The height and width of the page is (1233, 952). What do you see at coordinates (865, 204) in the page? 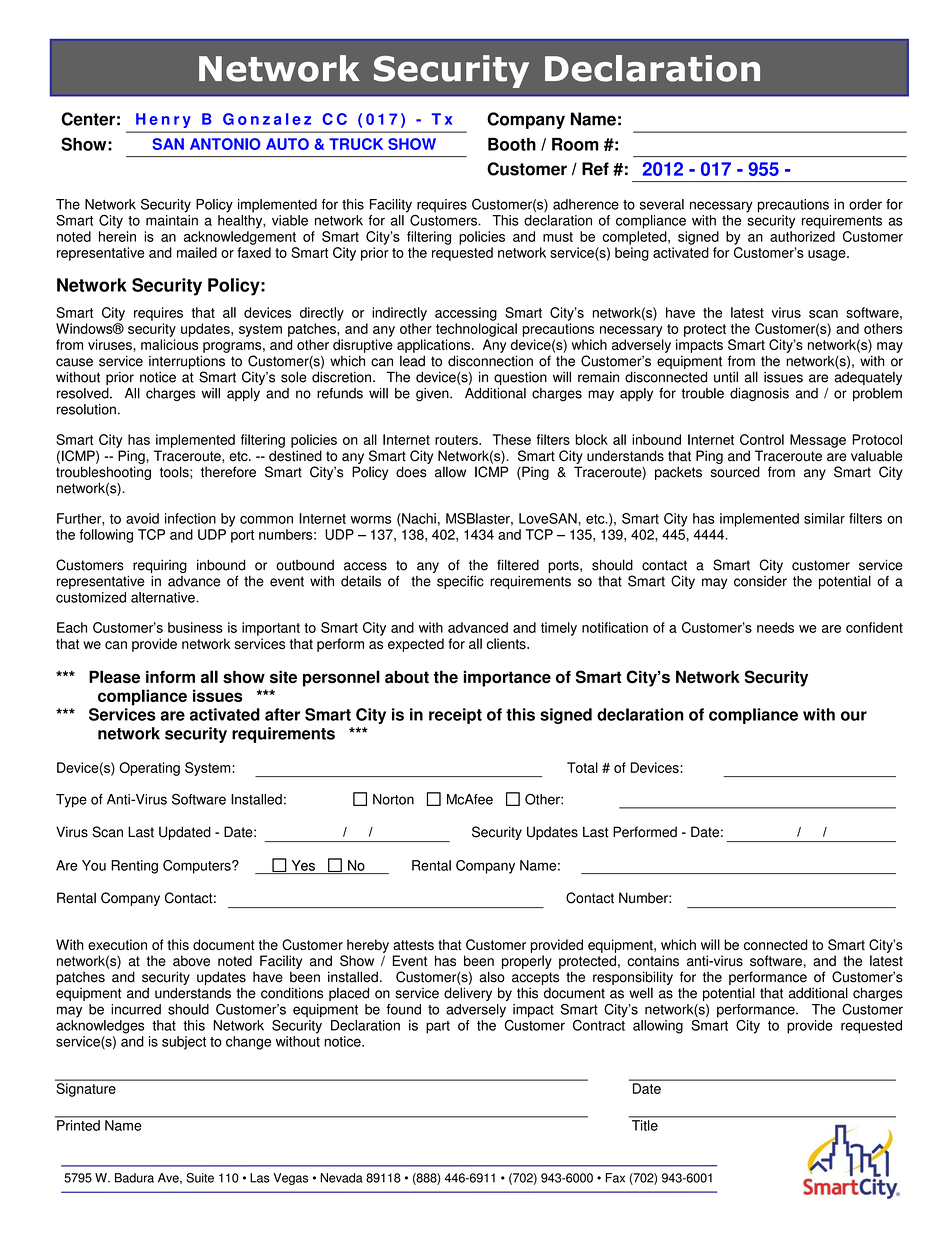
I see `order` at bounding box center [865, 204].
